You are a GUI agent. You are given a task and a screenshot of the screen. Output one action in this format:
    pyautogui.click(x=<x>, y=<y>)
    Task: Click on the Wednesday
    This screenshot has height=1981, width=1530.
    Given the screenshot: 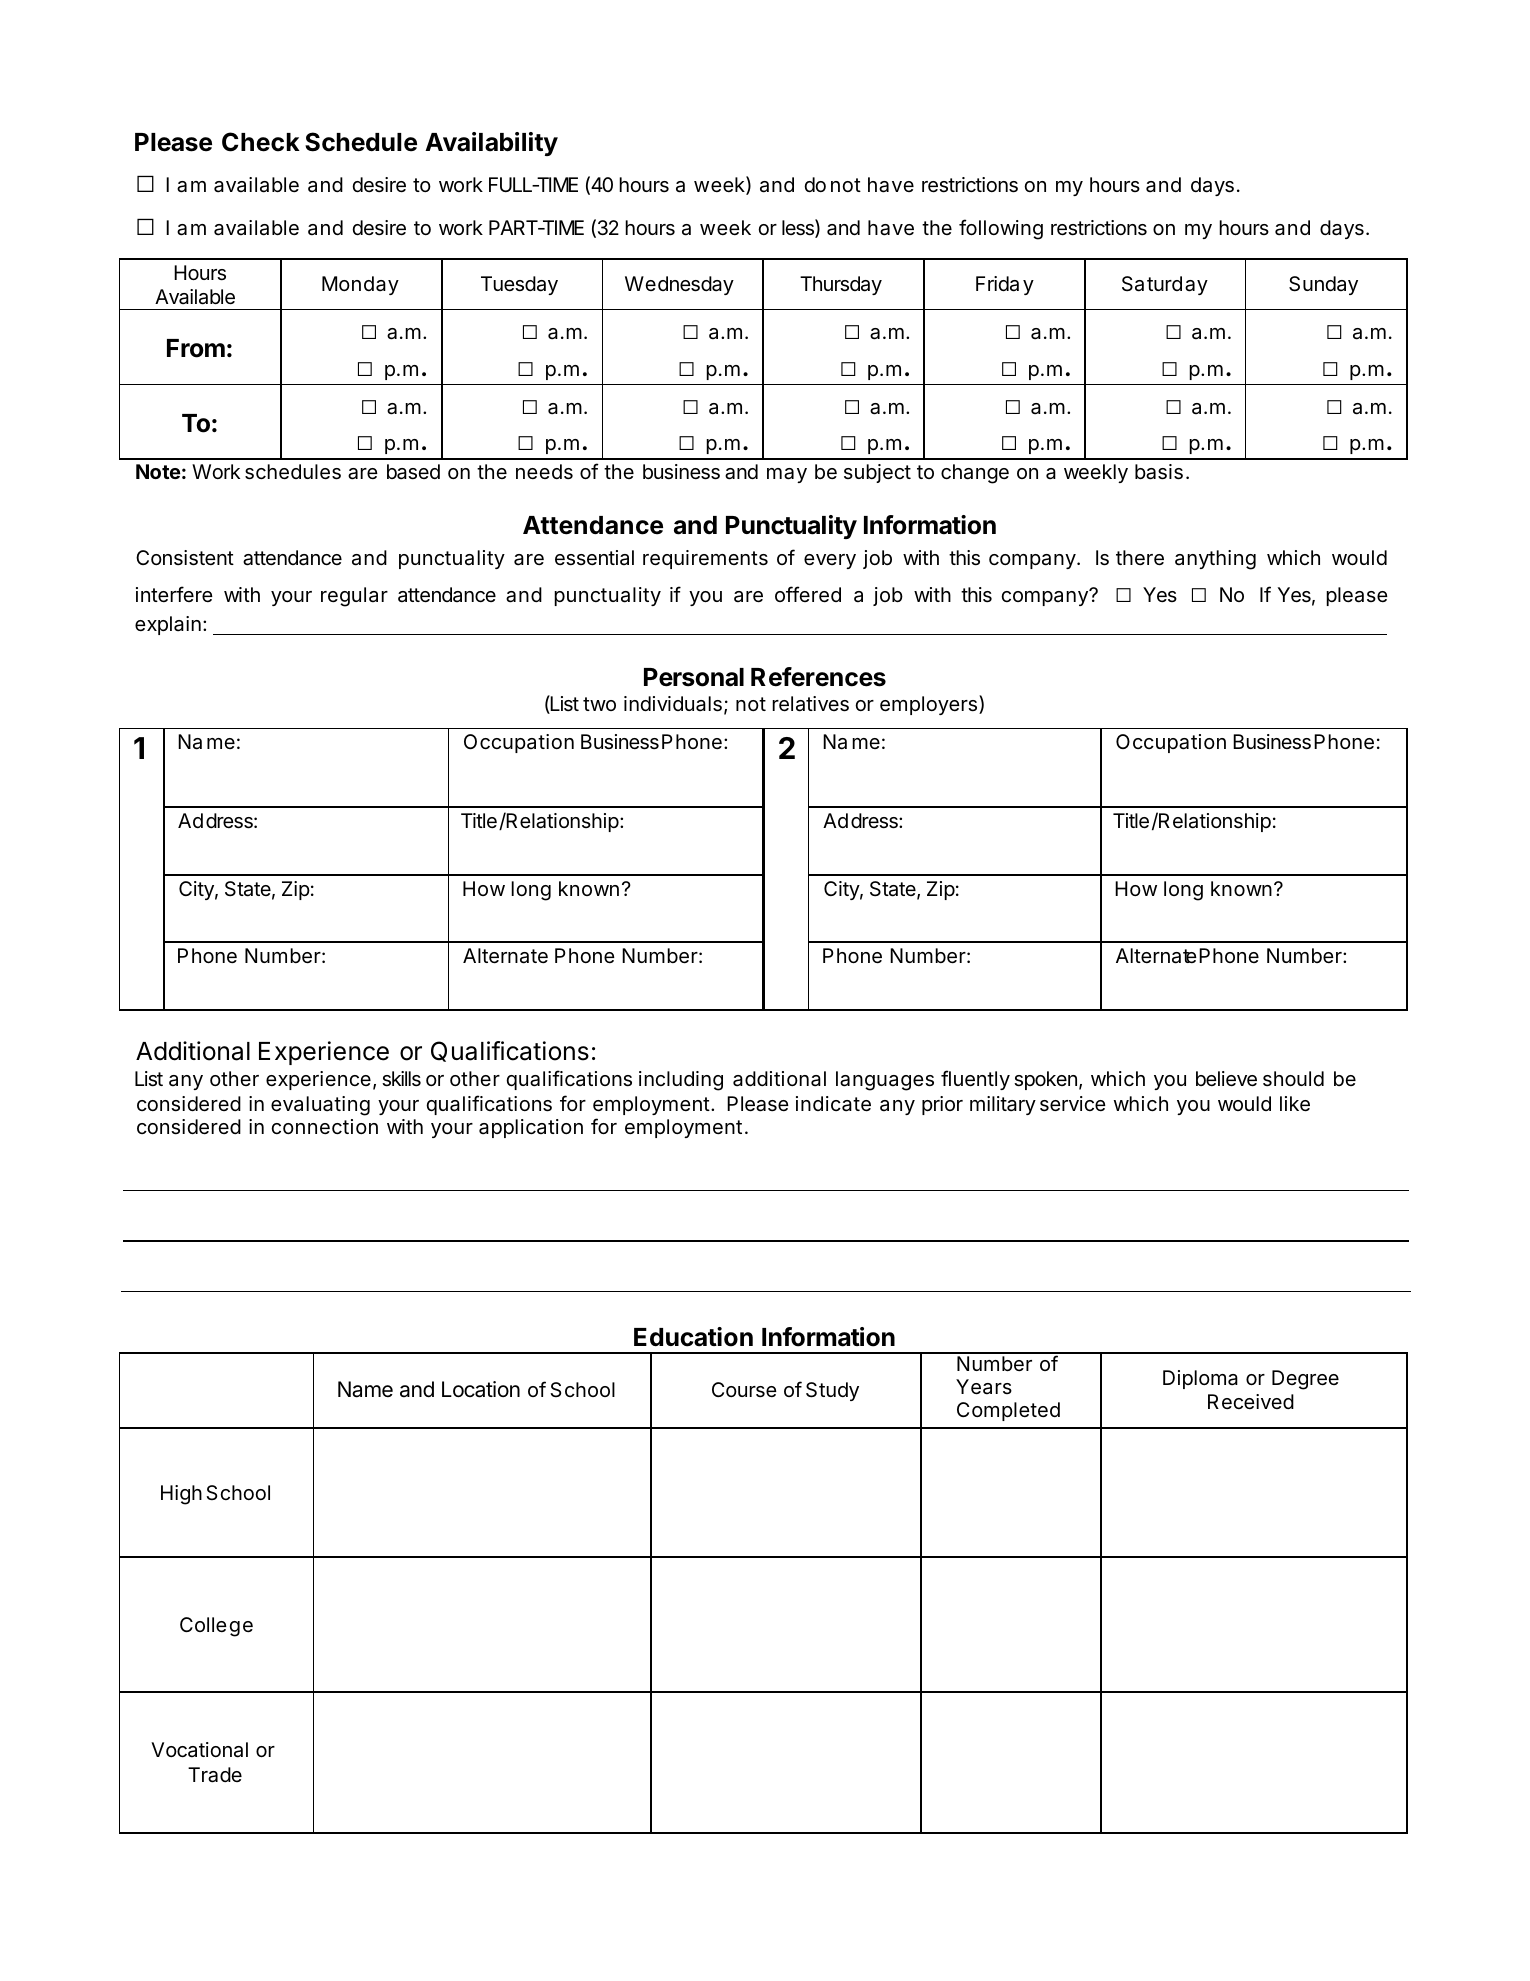 What is the action you would take?
    pyautogui.click(x=679, y=285)
